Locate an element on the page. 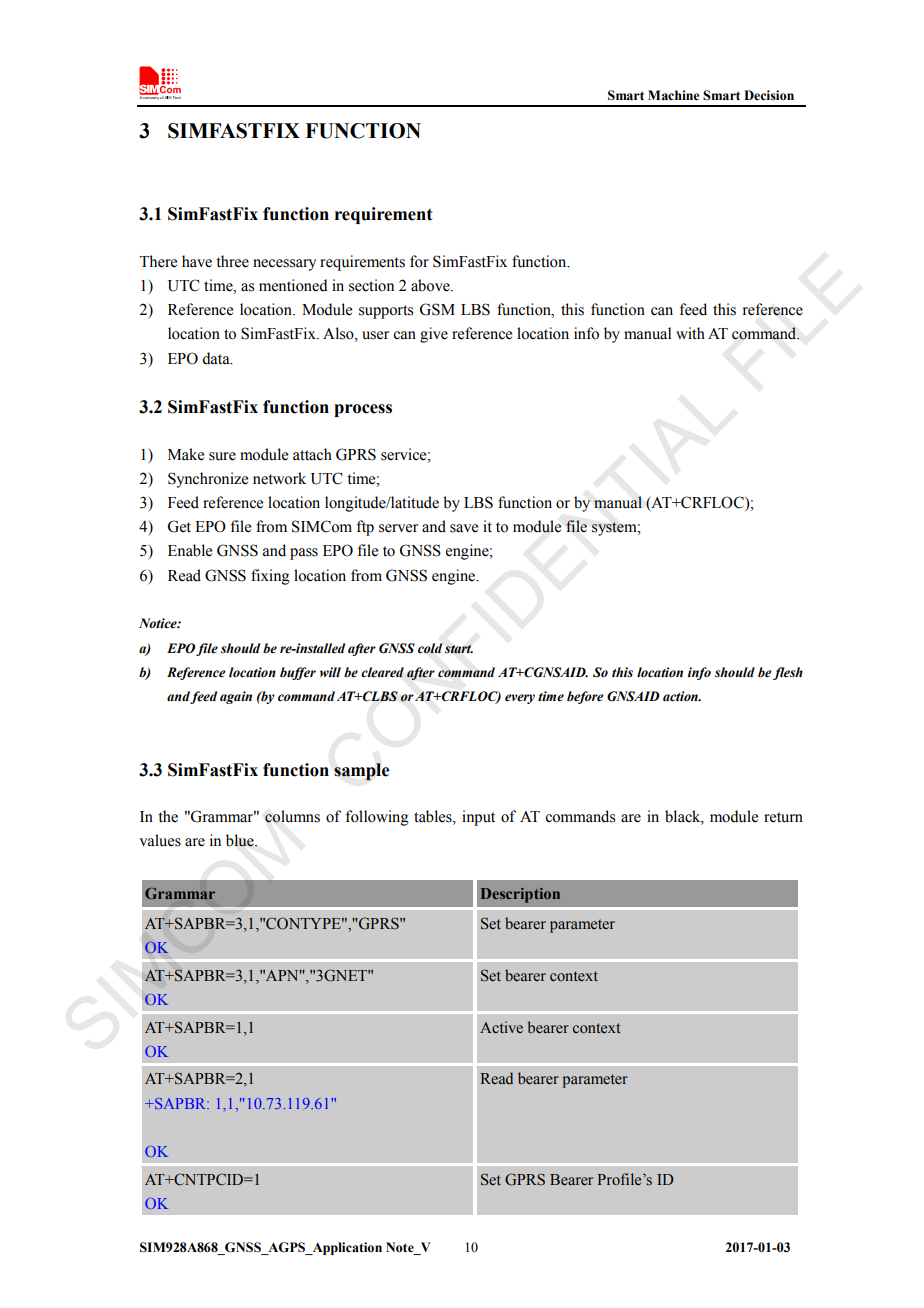 This document has height=1308, width=924. process is located at coordinates (363, 410).
